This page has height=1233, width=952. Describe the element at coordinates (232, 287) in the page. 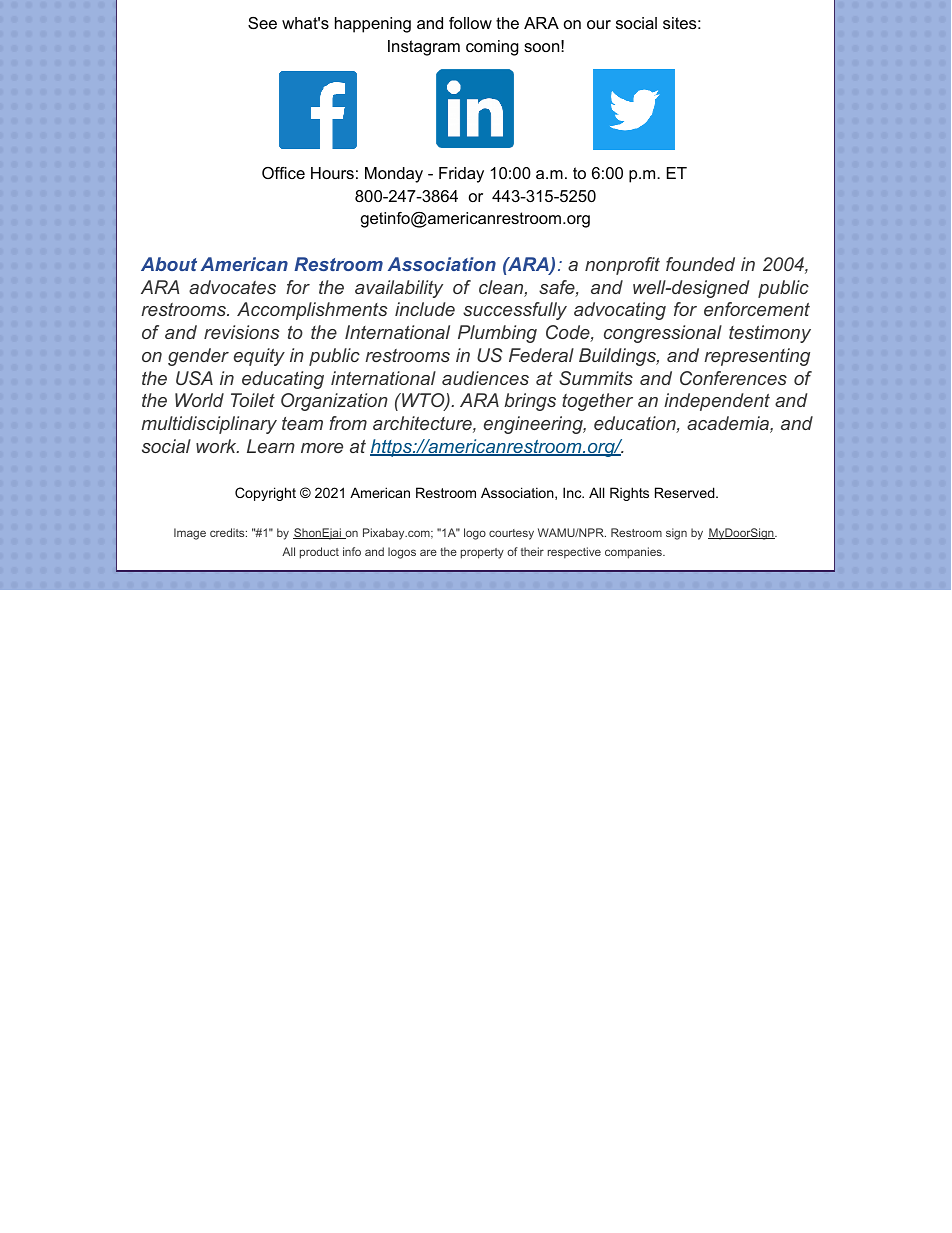

I see `advocates` at that location.
